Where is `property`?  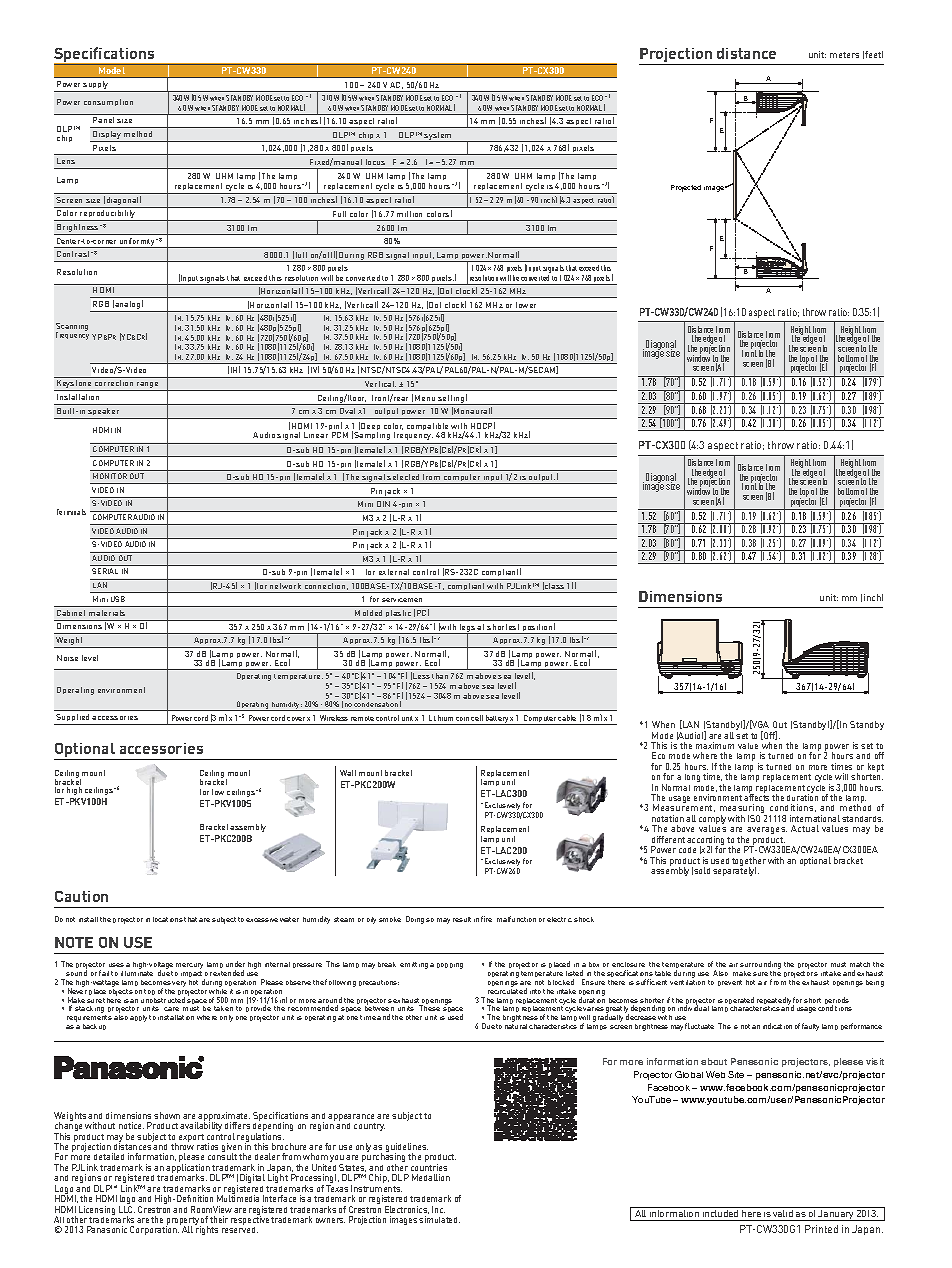 property is located at coordinates (183, 1222).
